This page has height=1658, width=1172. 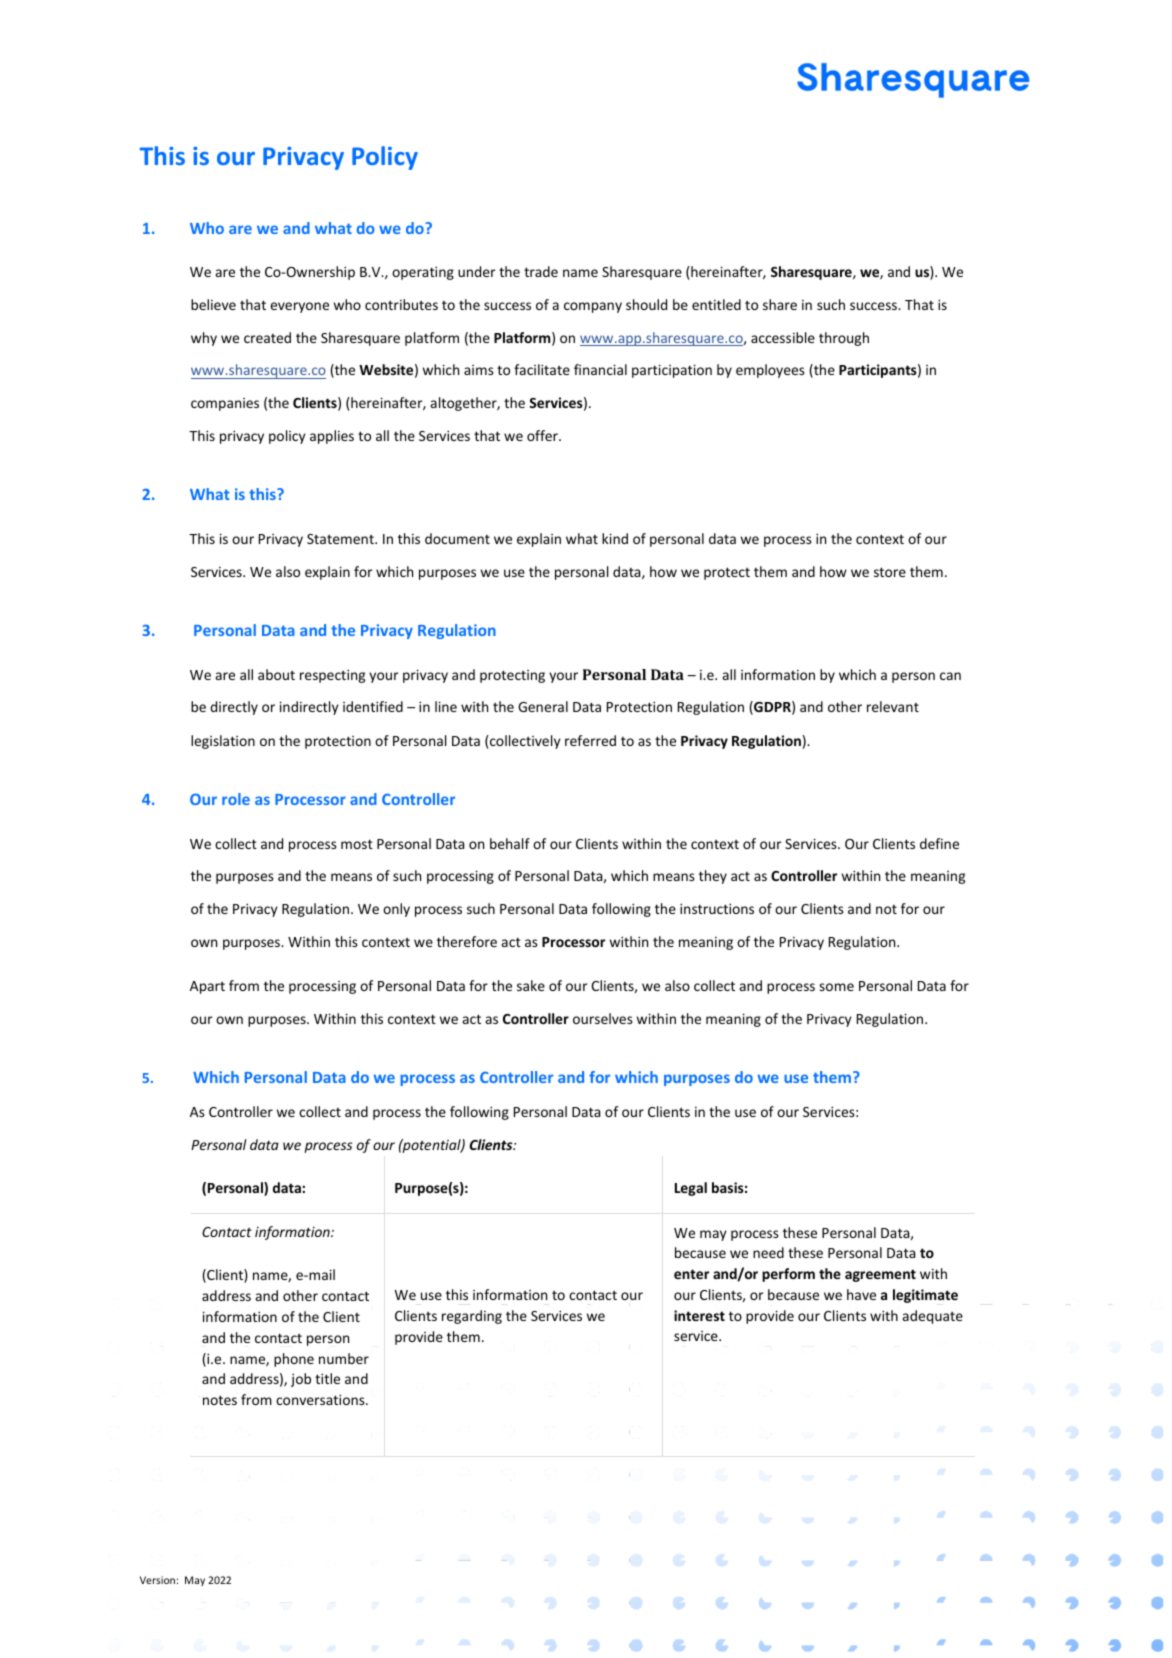 I want to click on company, so click(x=593, y=307).
